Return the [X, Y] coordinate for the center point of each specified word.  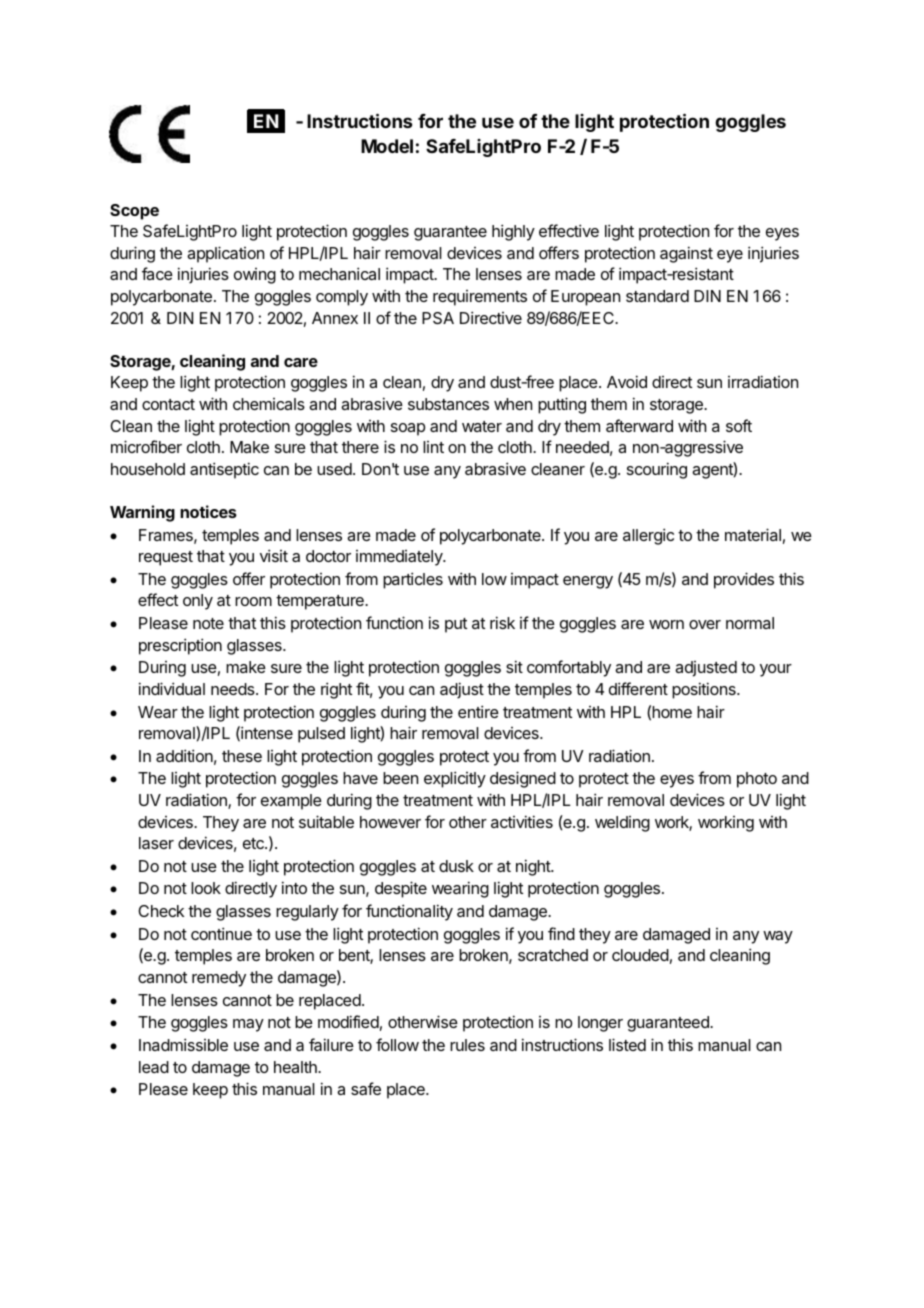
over [705, 624]
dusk [456, 866]
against [686, 254]
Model [387, 146]
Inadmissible [183, 1044]
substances [448, 404]
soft [739, 425]
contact [168, 404]
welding [622, 824]
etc [254, 843]
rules [467, 1045]
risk [502, 622]
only [198, 602]
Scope [134, 212]
